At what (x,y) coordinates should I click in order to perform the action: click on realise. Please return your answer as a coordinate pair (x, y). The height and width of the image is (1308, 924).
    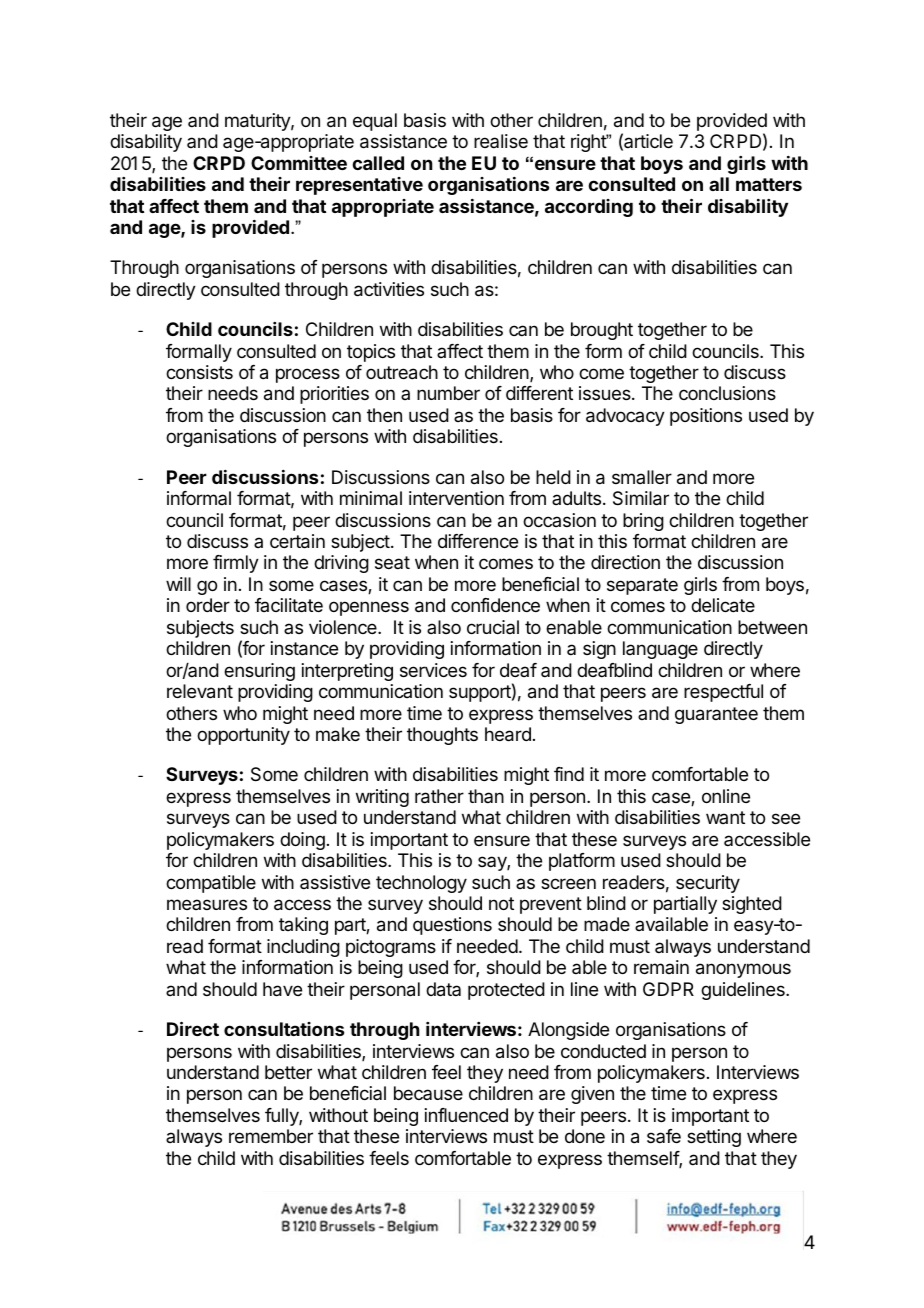
    Looking at the image, I should click on (501, 141).
